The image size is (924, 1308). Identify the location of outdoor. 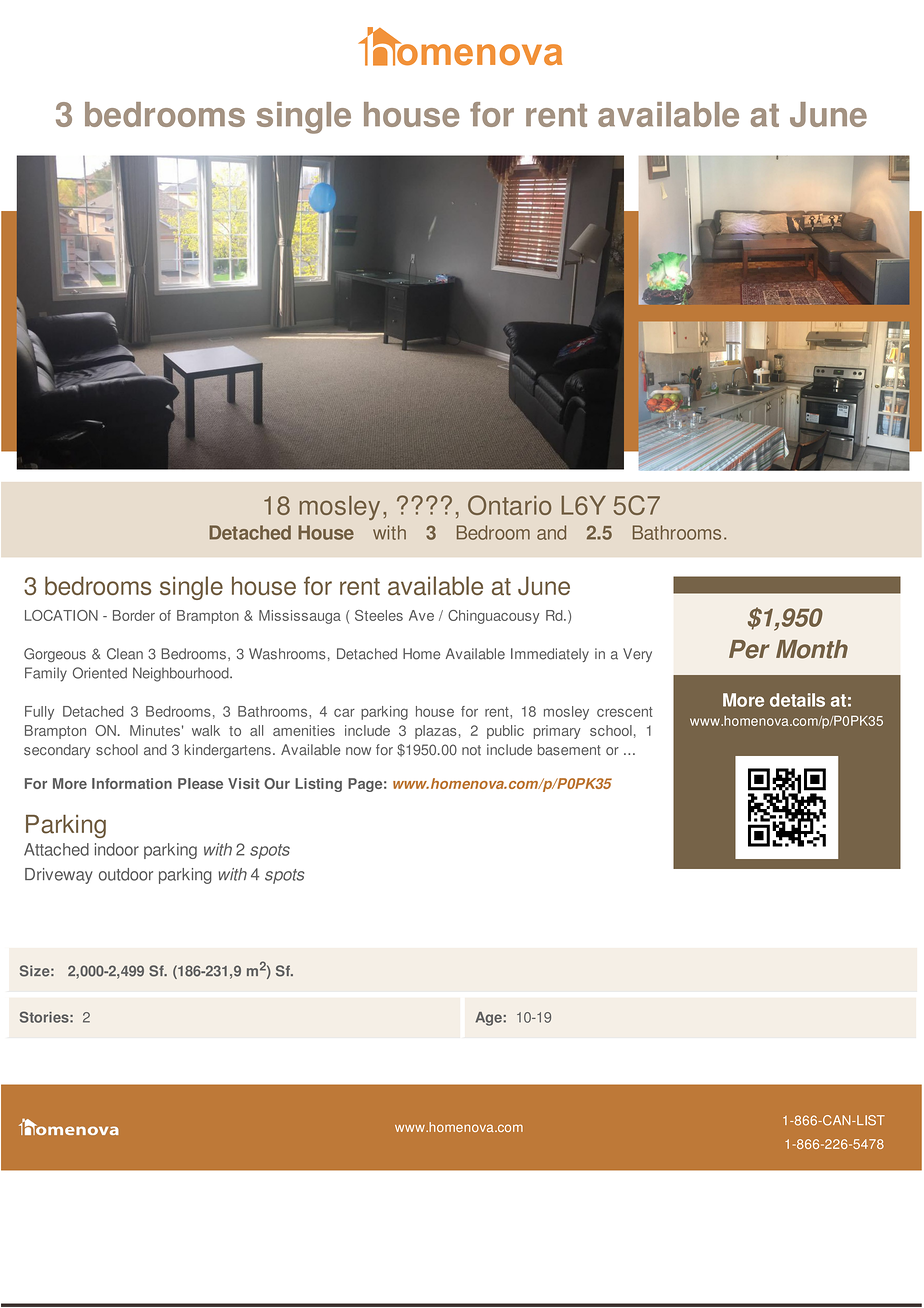
(126, 874).
